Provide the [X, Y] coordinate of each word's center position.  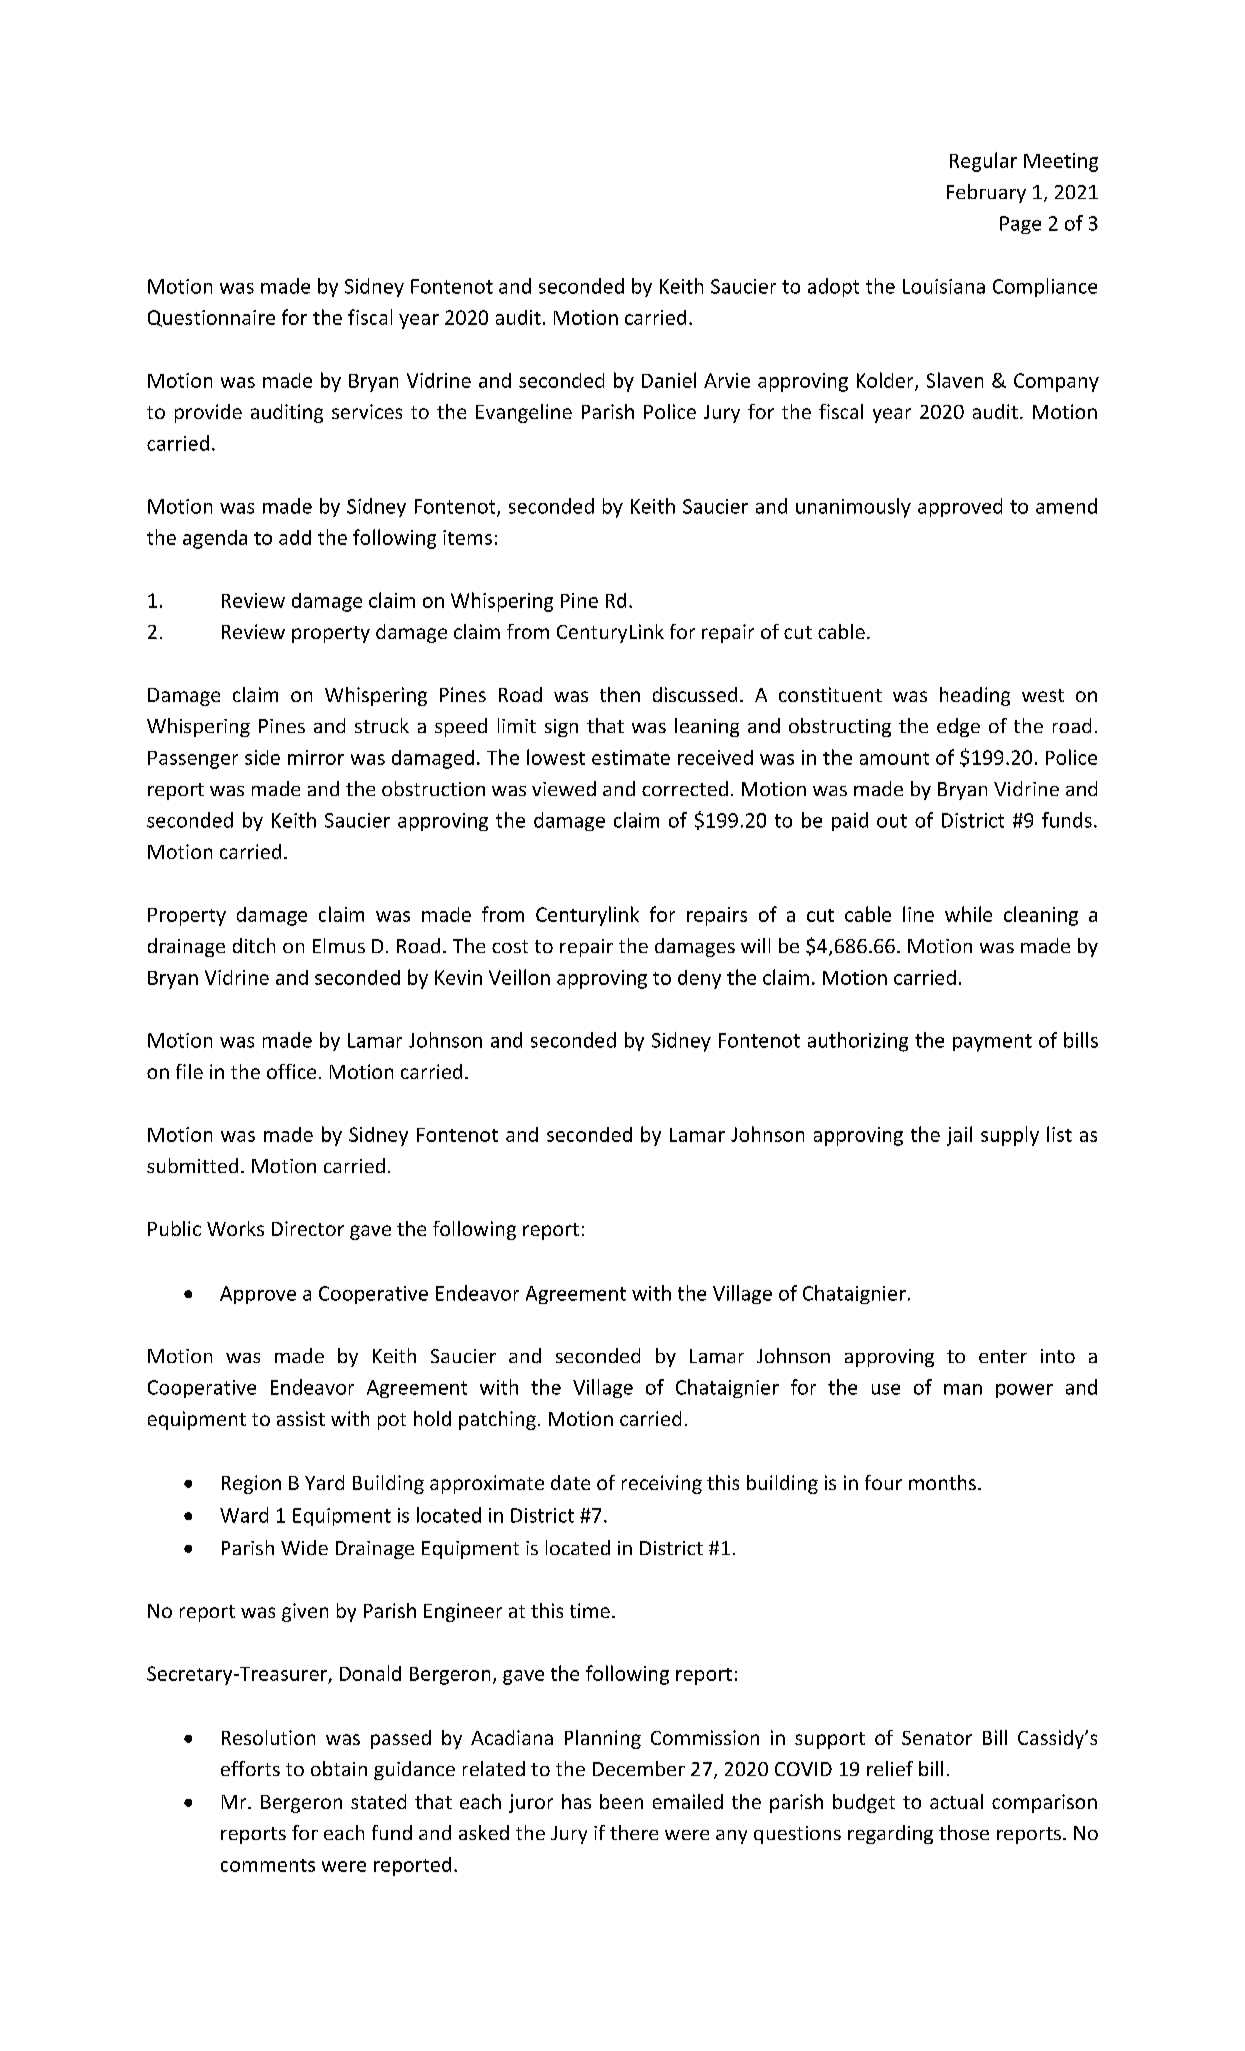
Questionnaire [211, 318]
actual [956, 1801]
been [621, 1801]
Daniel [669, 380]
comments [268, 1865]
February [986, 193]
